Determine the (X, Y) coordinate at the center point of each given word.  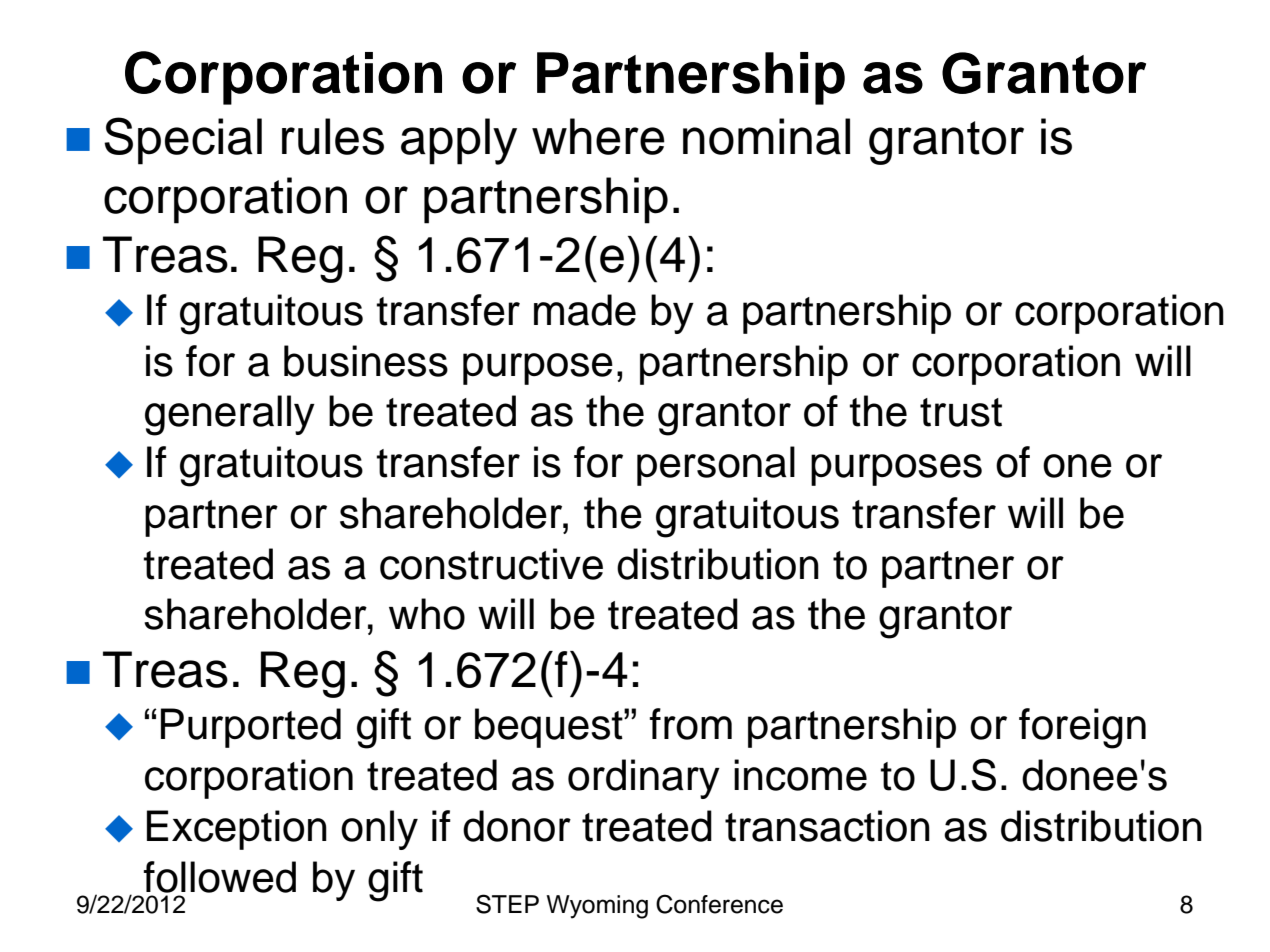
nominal (766, 136)
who (427, 614)
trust (961, 412)
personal (716, 466)
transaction (827, 826)
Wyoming (597, 907)
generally (230, 415)
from (690, 724)
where (598, 136)
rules (333, 136)
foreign (1082, 728)
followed (219, 877)
